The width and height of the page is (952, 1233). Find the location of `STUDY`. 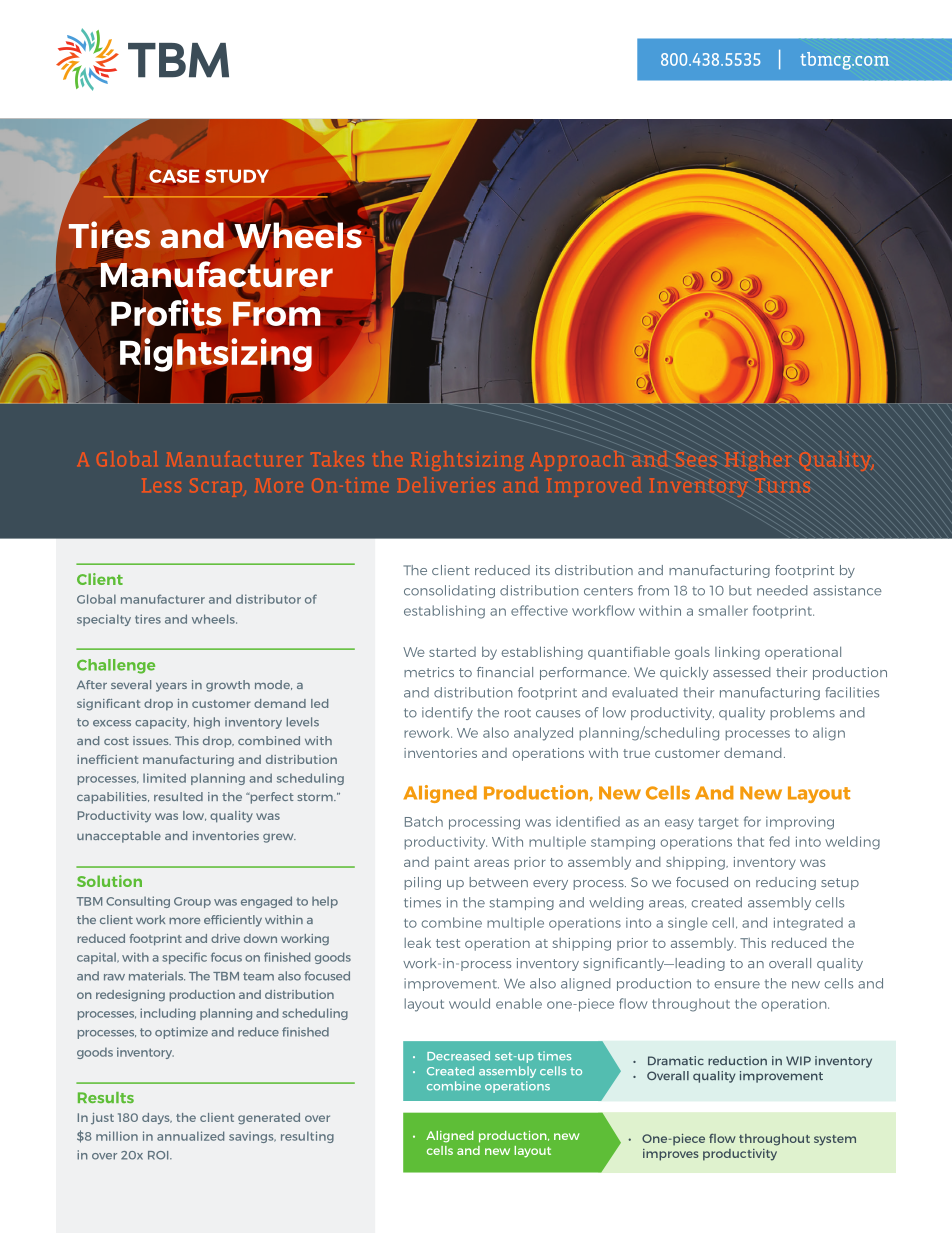

STUDY is located at coordinates (237, 176).
